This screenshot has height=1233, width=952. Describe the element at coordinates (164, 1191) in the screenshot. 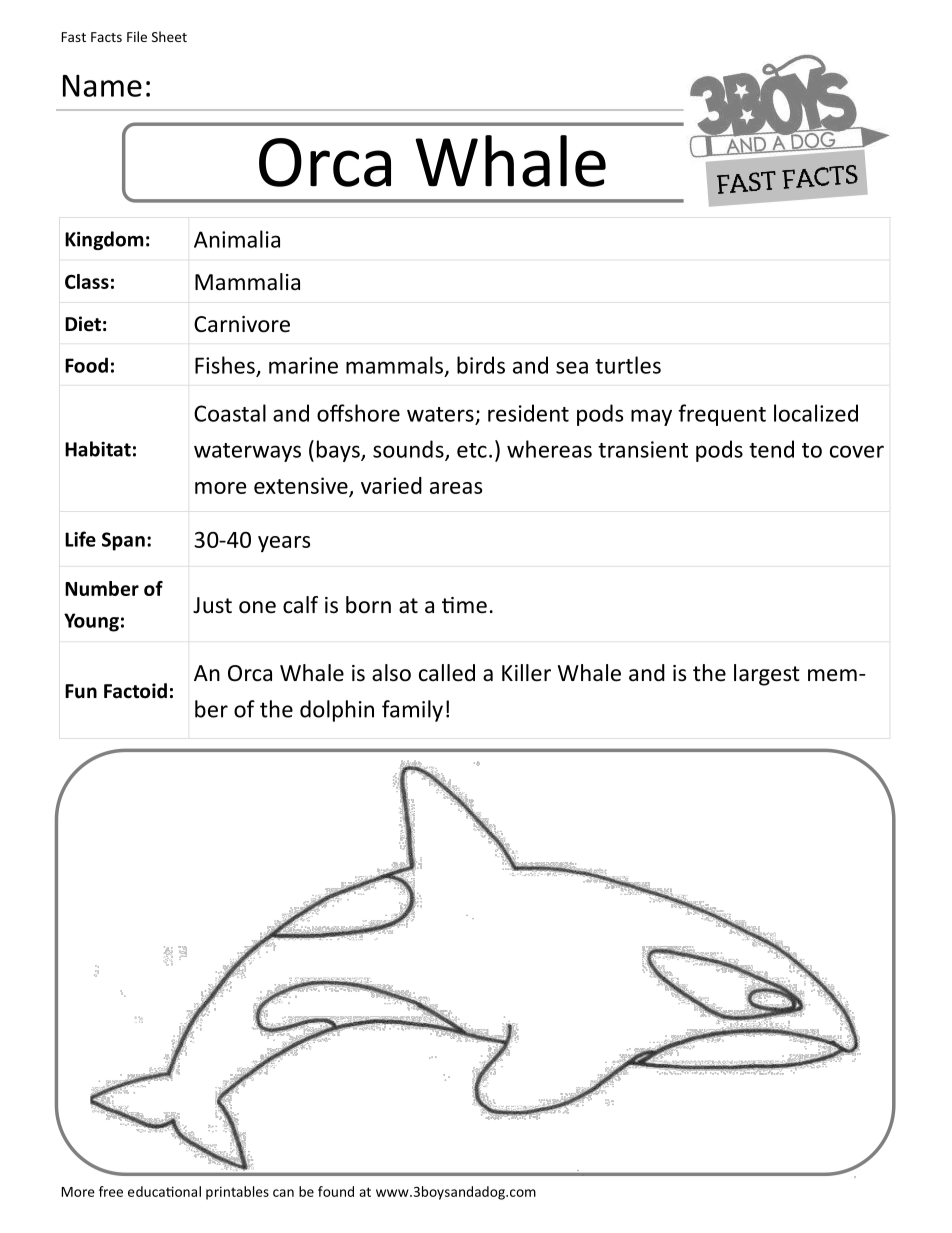

I see `educational` at that location.
